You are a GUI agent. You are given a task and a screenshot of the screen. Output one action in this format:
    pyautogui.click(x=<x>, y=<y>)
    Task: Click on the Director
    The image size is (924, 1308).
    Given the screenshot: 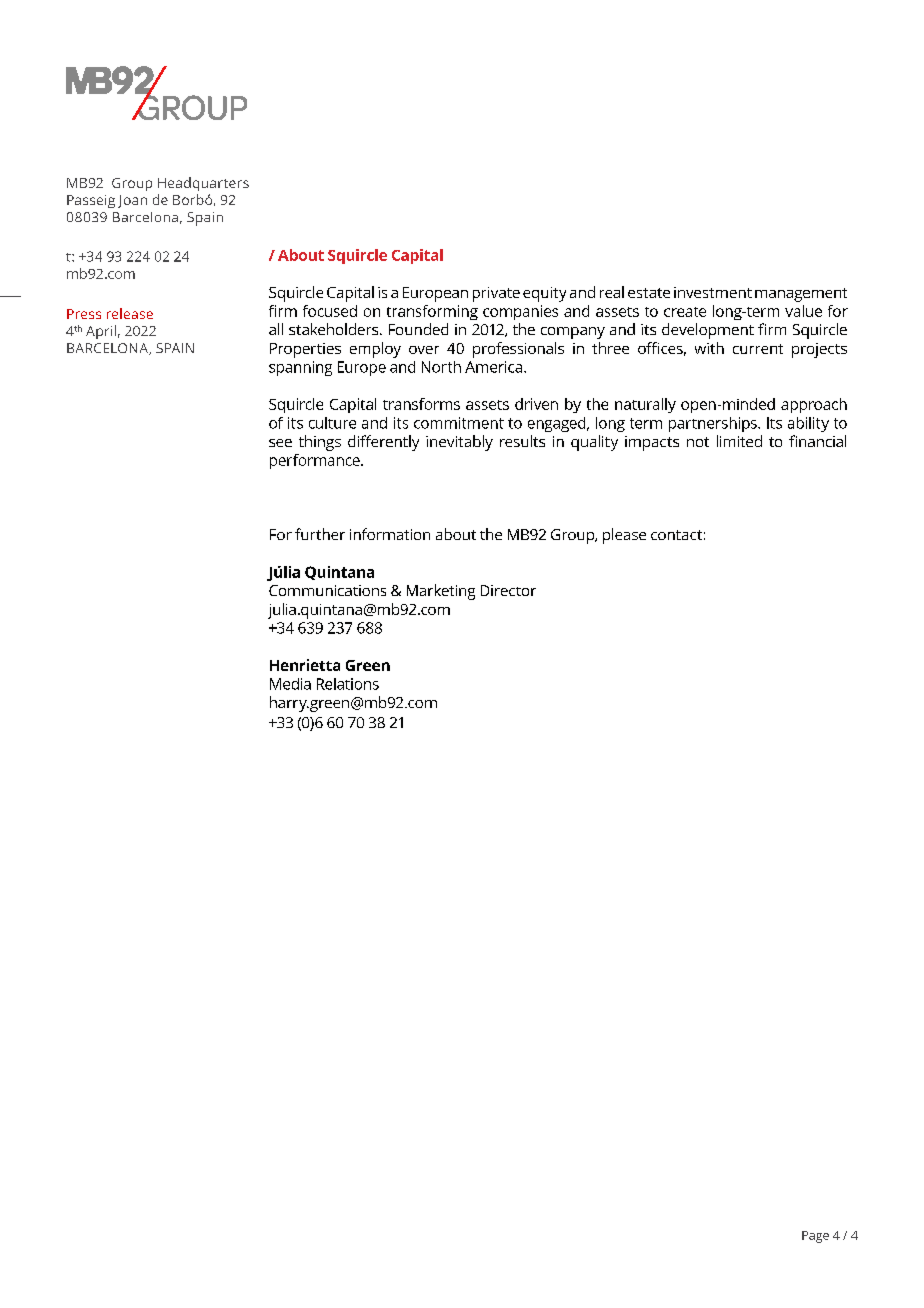 What is the action you would take?
    pyautogui.click(x=508, y=590)
